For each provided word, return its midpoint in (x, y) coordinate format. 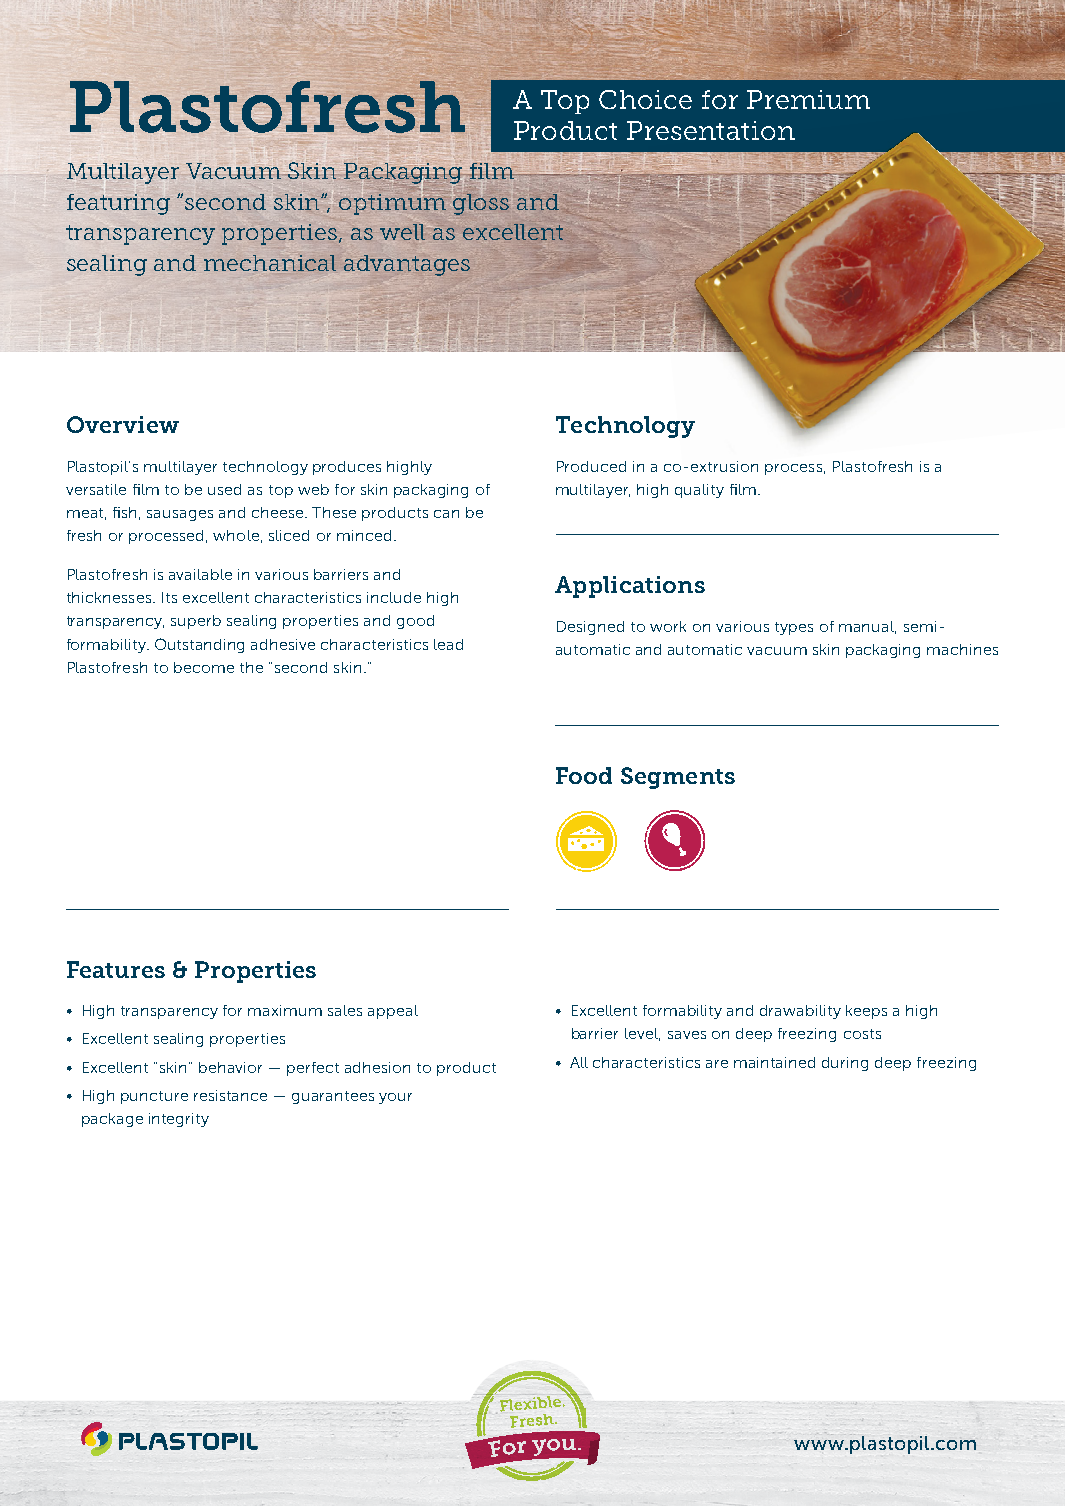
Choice (645, 99)
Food (584, 775)
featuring (118, 204)
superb (196, 622)
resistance (230, 1095)
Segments (678, 778)
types (794, 628)
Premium (808, 99)
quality (699, 491)
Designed (590, 628)
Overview (123, 424)
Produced (591, 466)
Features (116, 969)
